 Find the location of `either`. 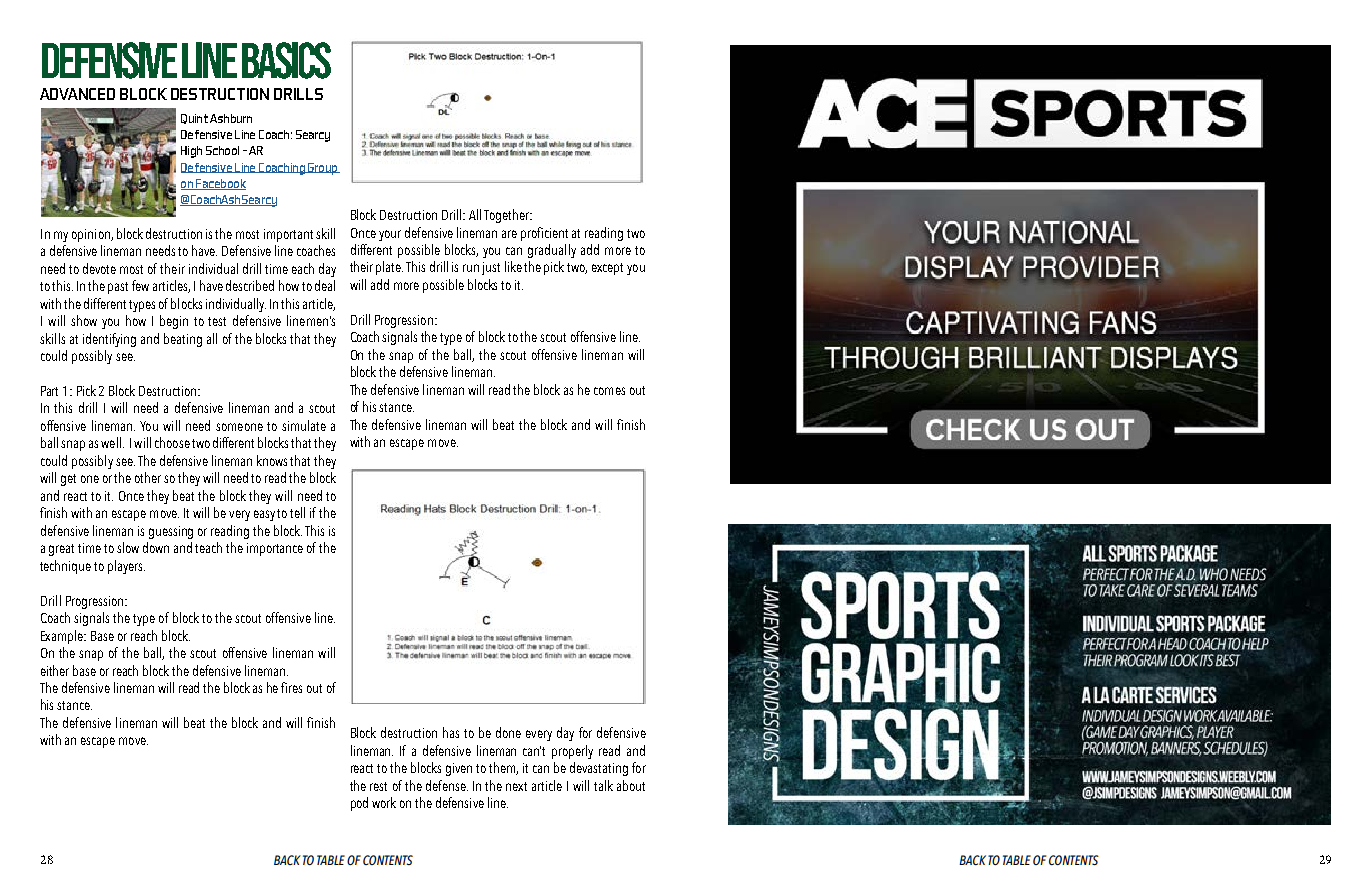

either is located at coordinates (55, 670).
